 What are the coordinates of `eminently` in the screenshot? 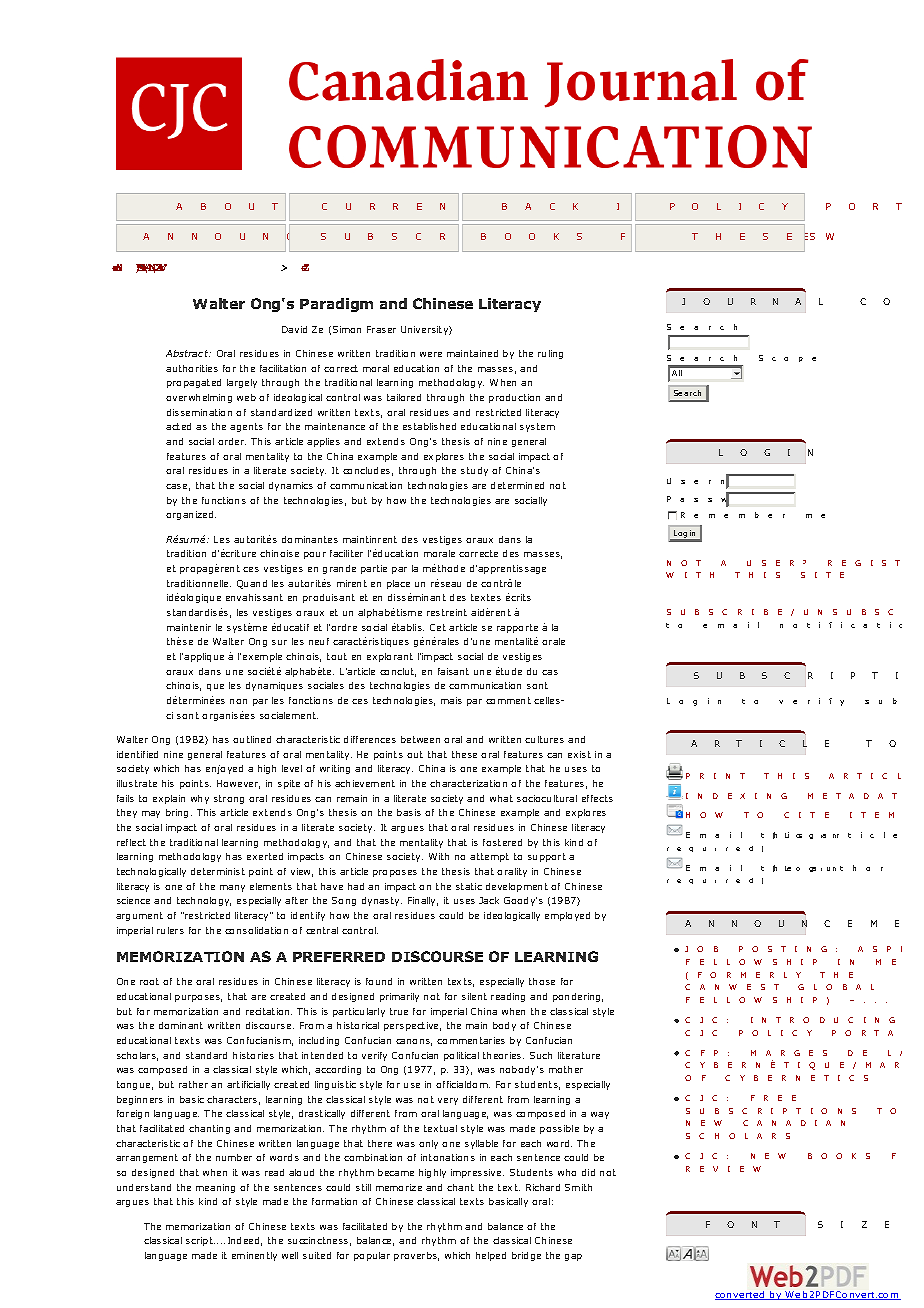 It's located at (254, 1256).
